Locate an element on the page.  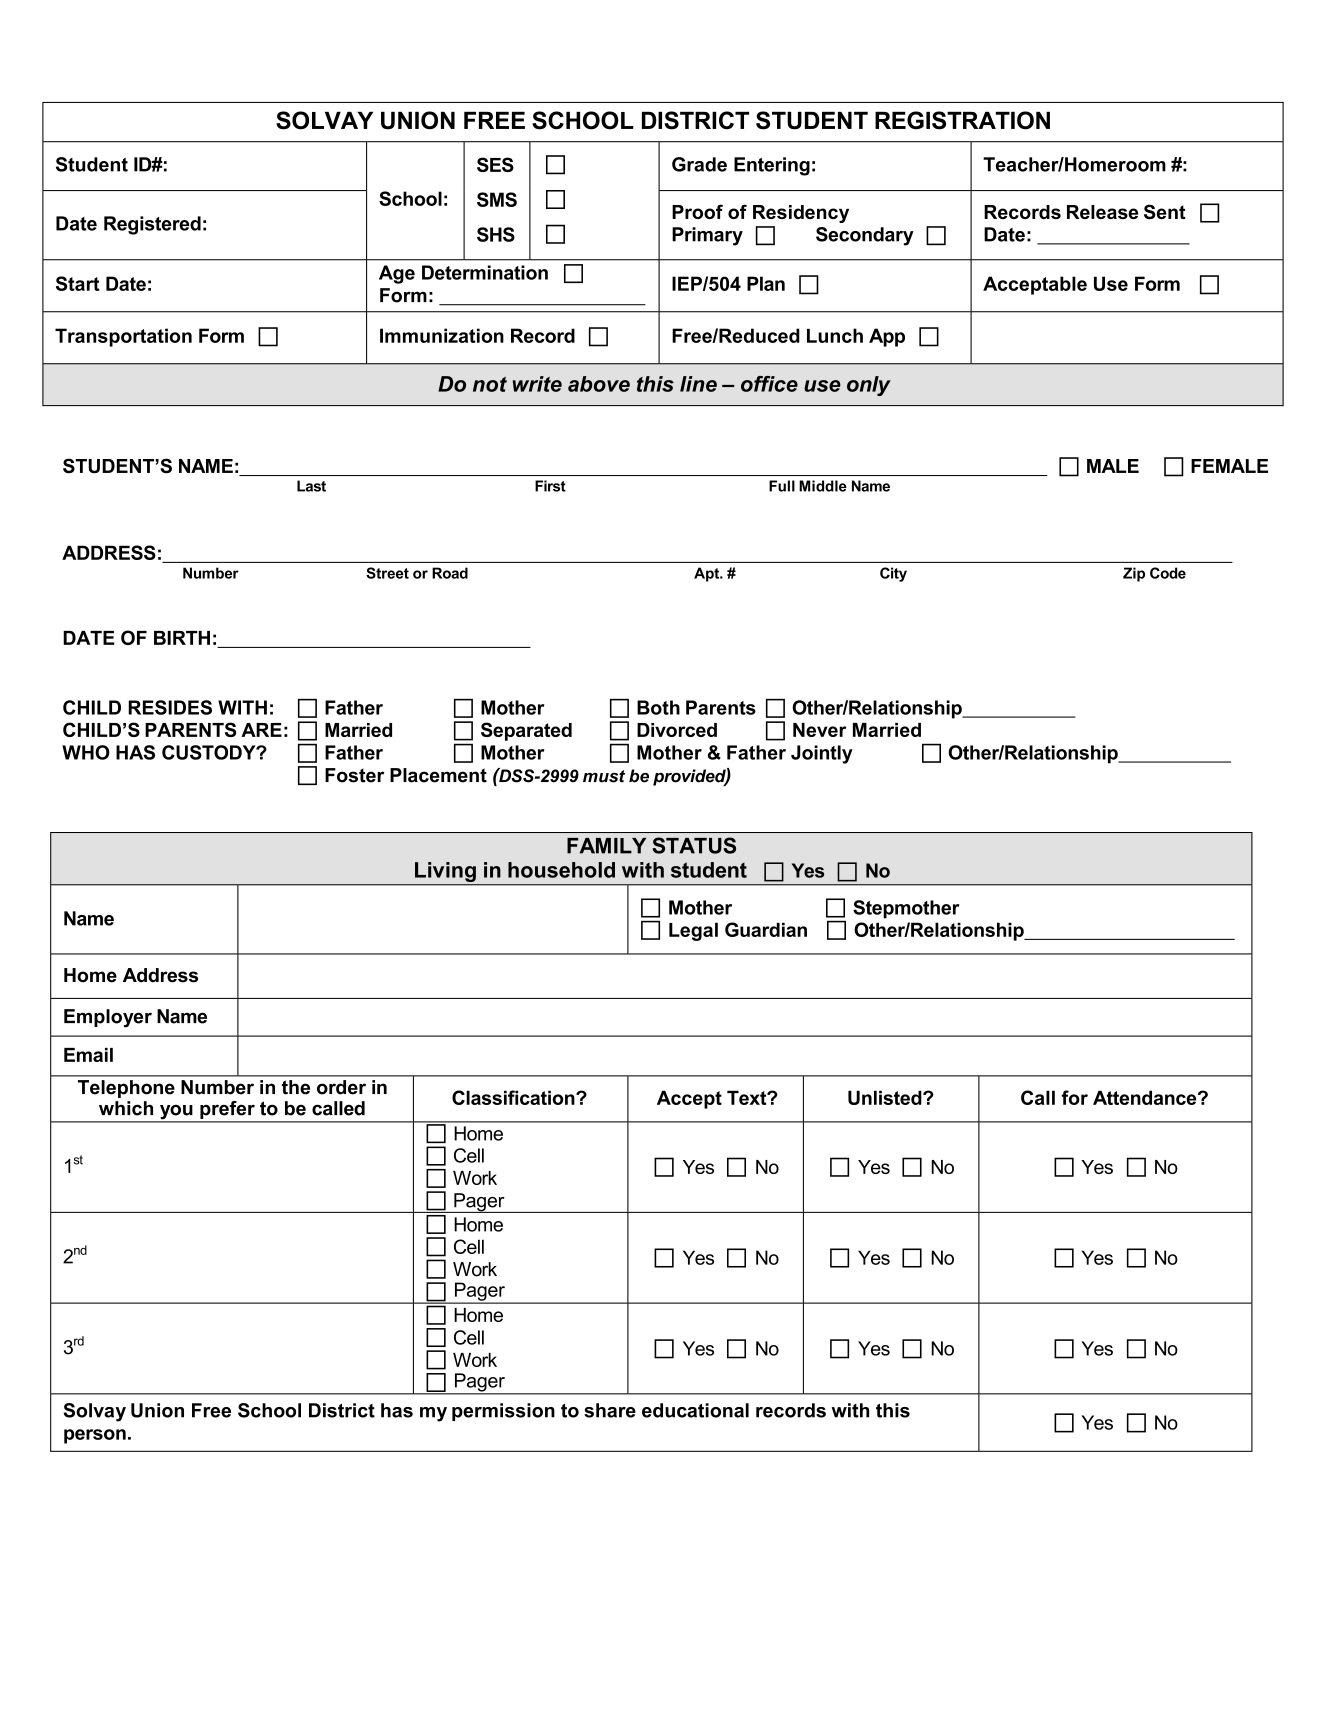
must is located at coordinates (604, 776).
